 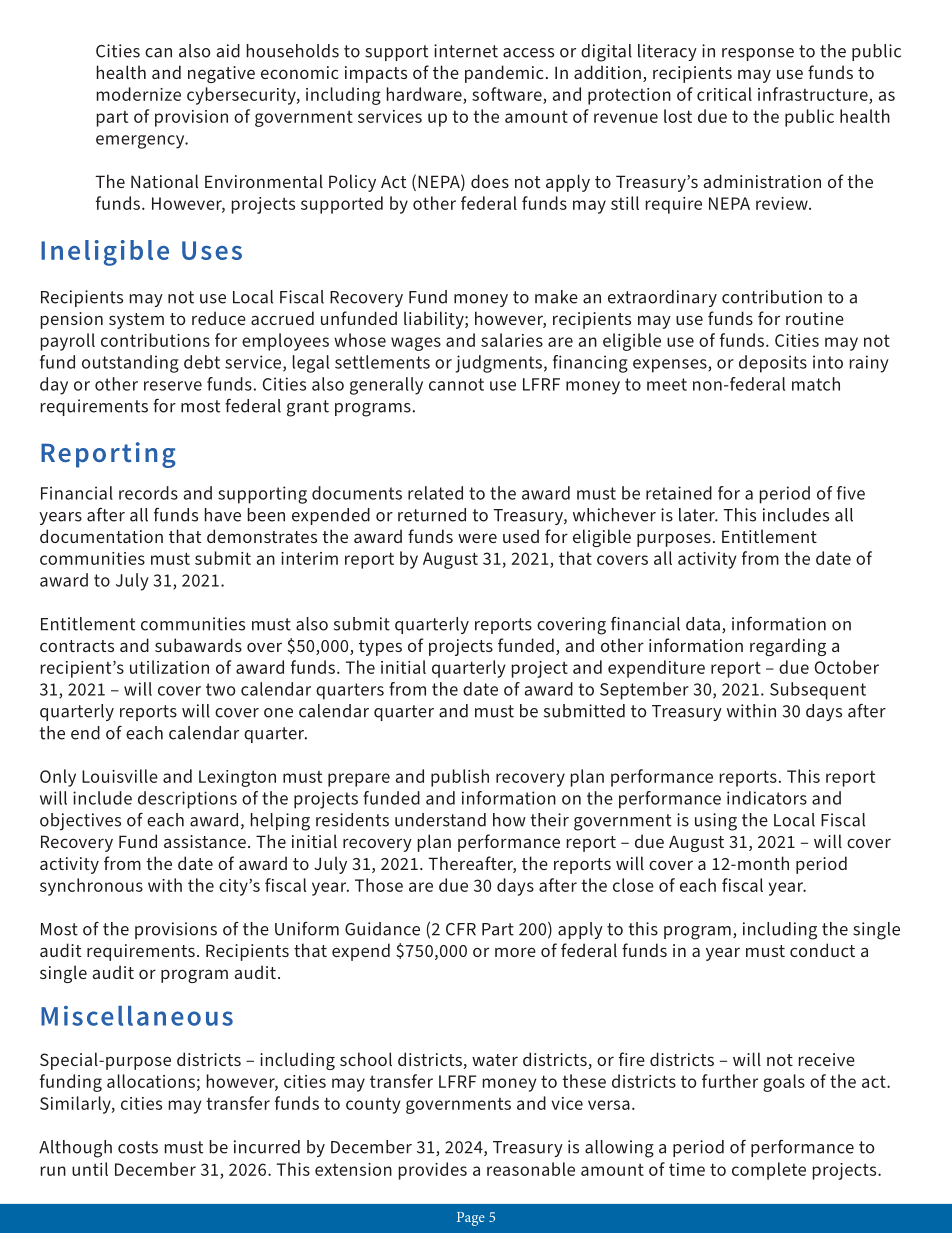 I want to click on understand, so click(x=440, y=820).
